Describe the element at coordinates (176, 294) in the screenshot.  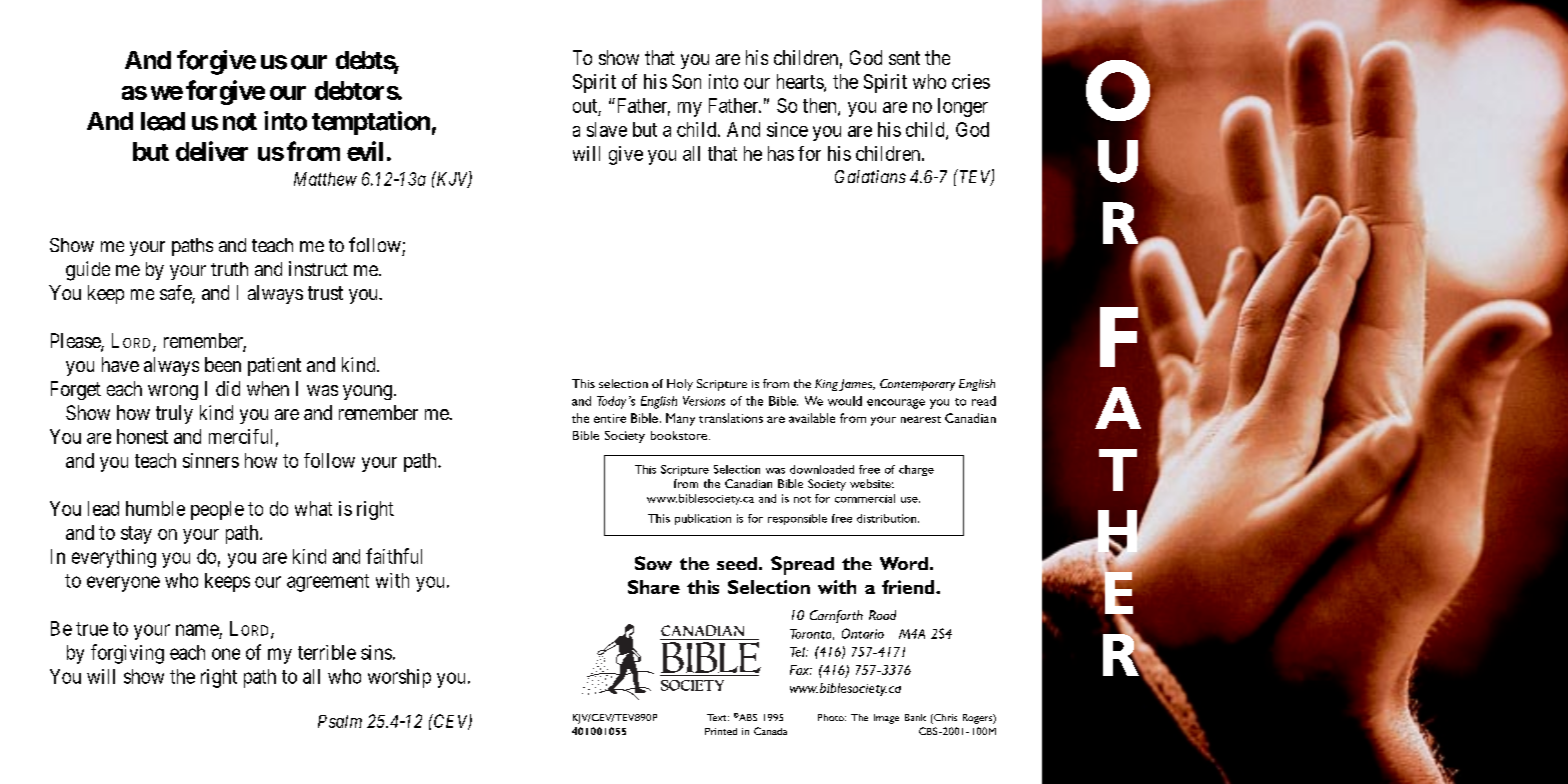
I see `safe` at that location.
